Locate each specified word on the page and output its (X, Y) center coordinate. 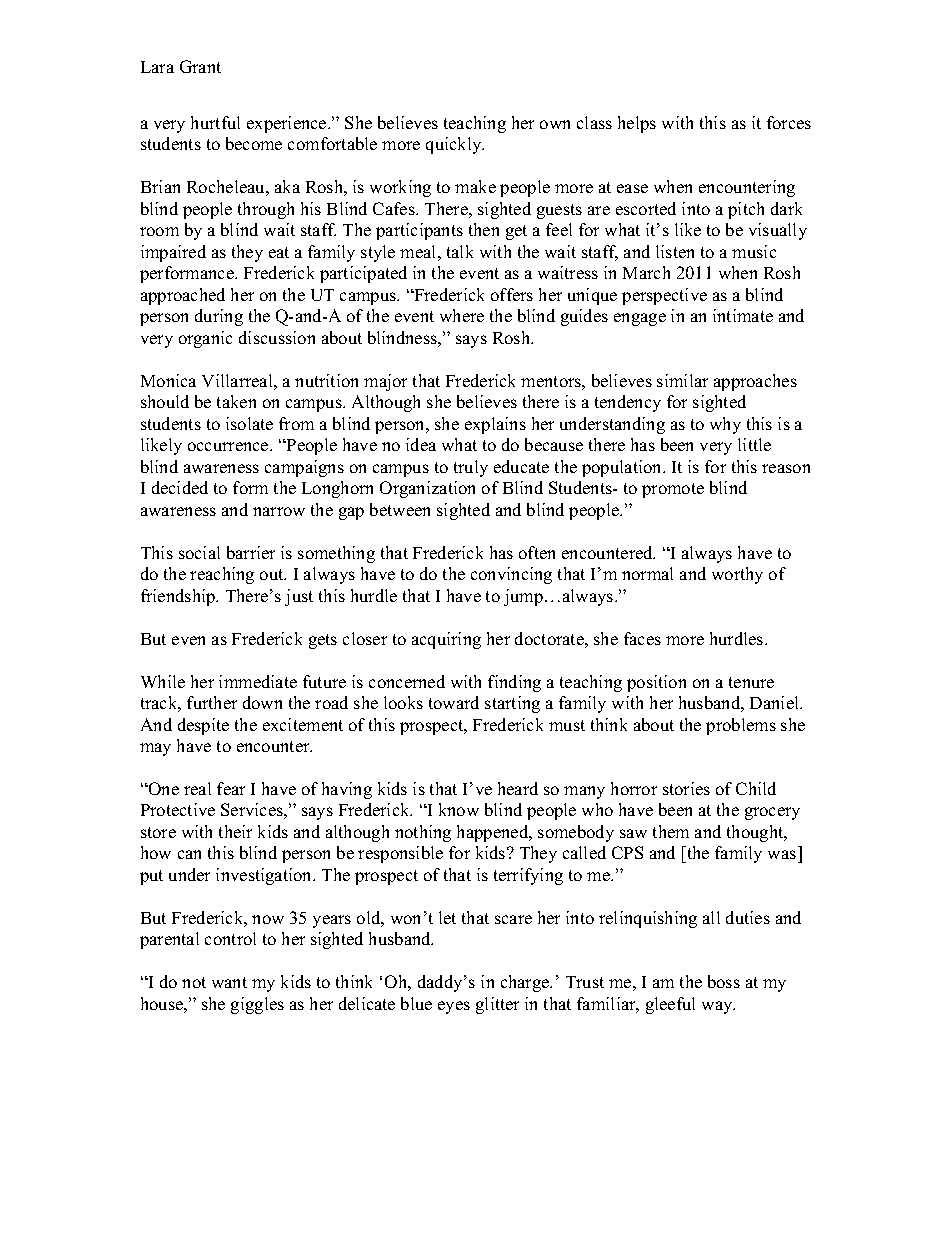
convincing (511, 575)
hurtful (215, 122)
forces (789, 122)
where (462, 315)
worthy (737, 575)
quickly (455, 145)
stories (686, 788)
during (219, 317)
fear (231, 788)
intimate (743, 315)
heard (518, 788)
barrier (251, 552)
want (229, 982)
